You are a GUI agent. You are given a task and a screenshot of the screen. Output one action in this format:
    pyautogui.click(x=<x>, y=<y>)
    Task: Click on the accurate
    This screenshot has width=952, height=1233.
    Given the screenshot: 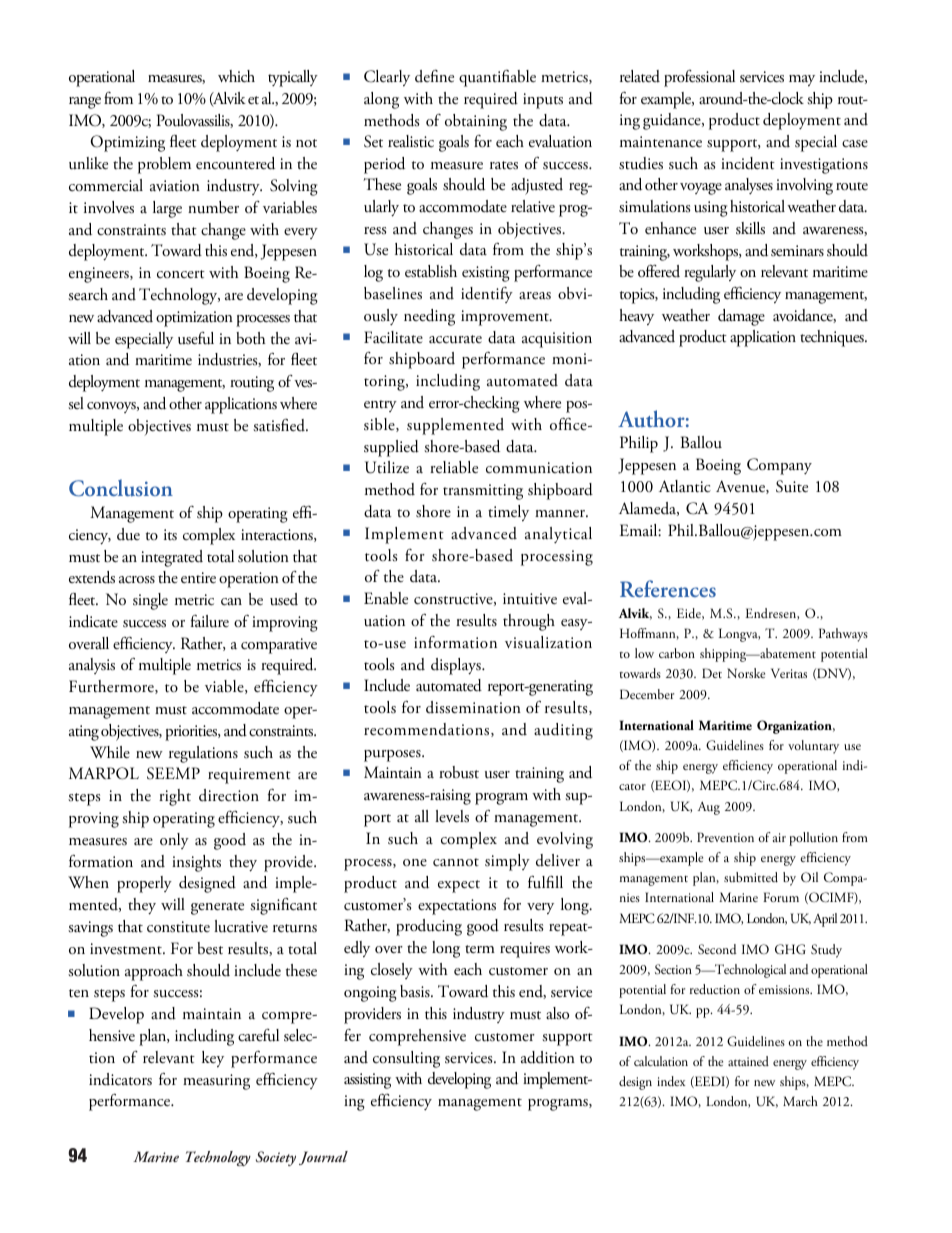 What is the action you would take?
    pyautogui.click(x=455, y=339)
